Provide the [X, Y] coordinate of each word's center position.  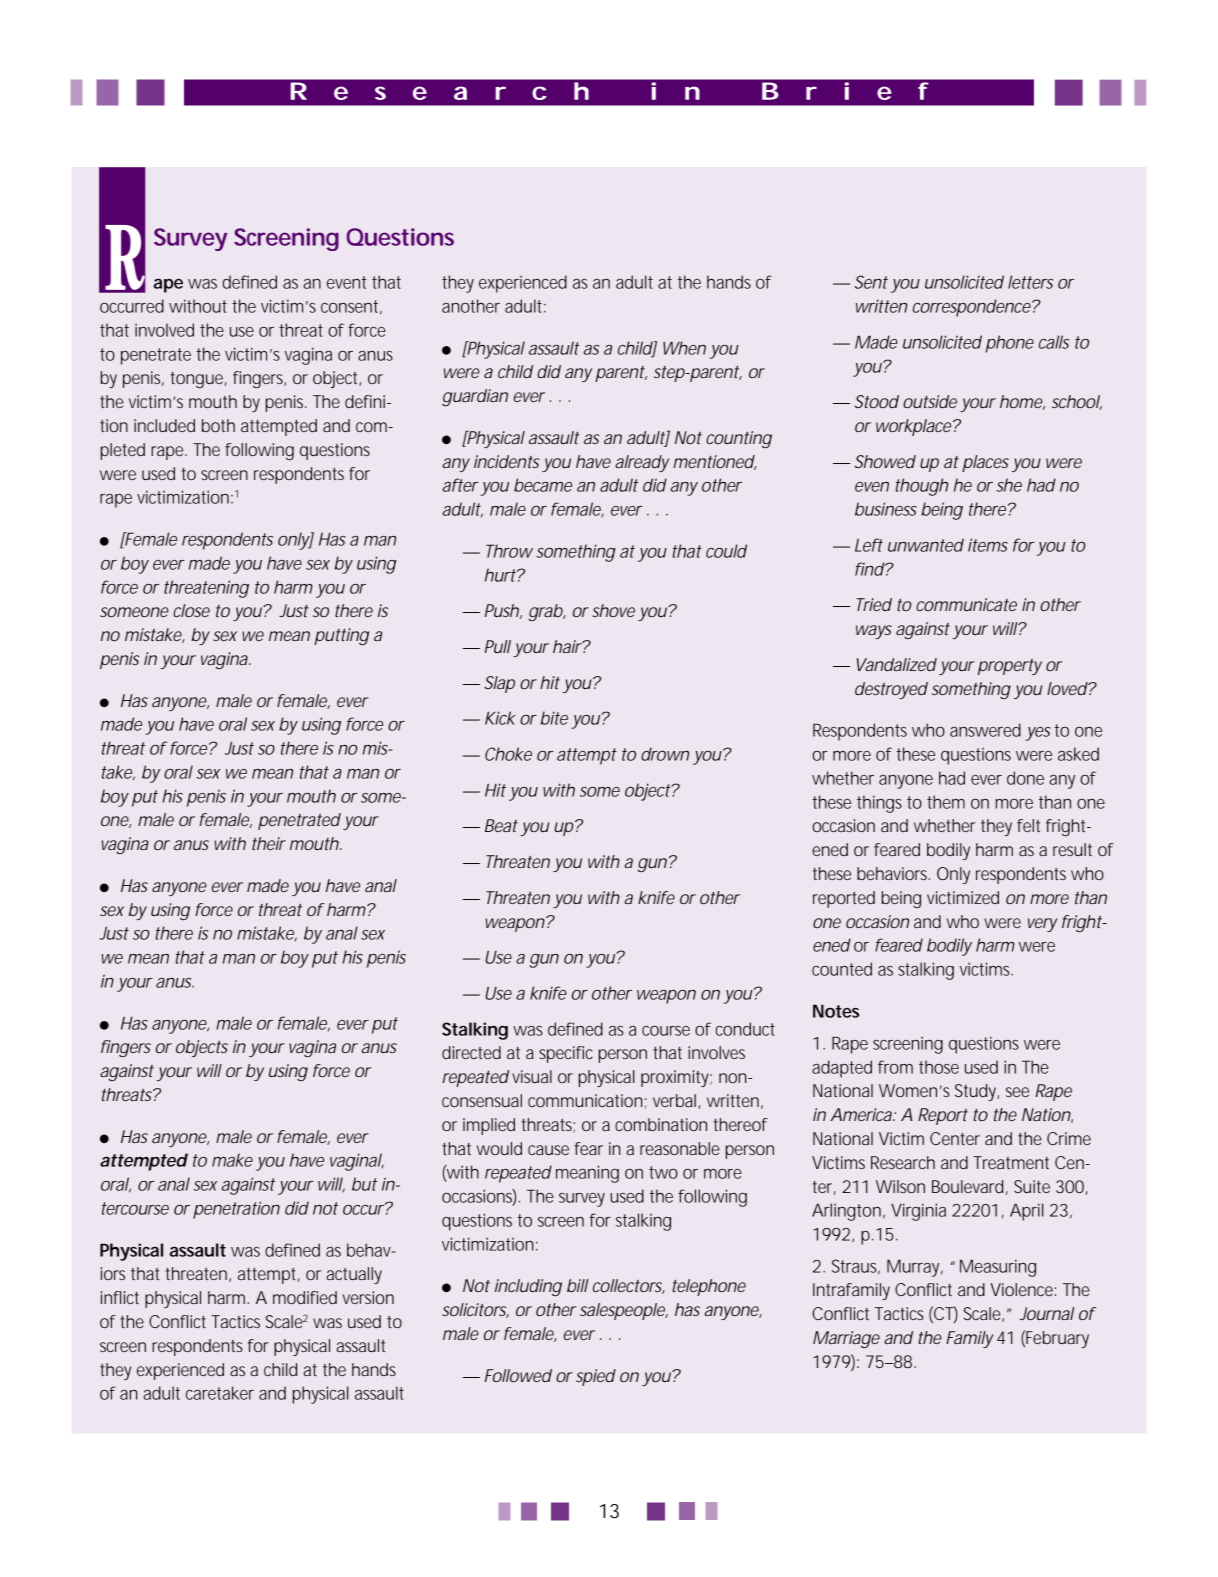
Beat [501, 825]
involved [164, 330]
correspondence [972, 308]
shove [613, 610]
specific [566, 1054]
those [939, 1067]
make [232, 1160]
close [191, 610]
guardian [475, 397]
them [946, 802]
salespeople [623, 1311]
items [988, 545]
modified [305, 1297]
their [269, 843]
